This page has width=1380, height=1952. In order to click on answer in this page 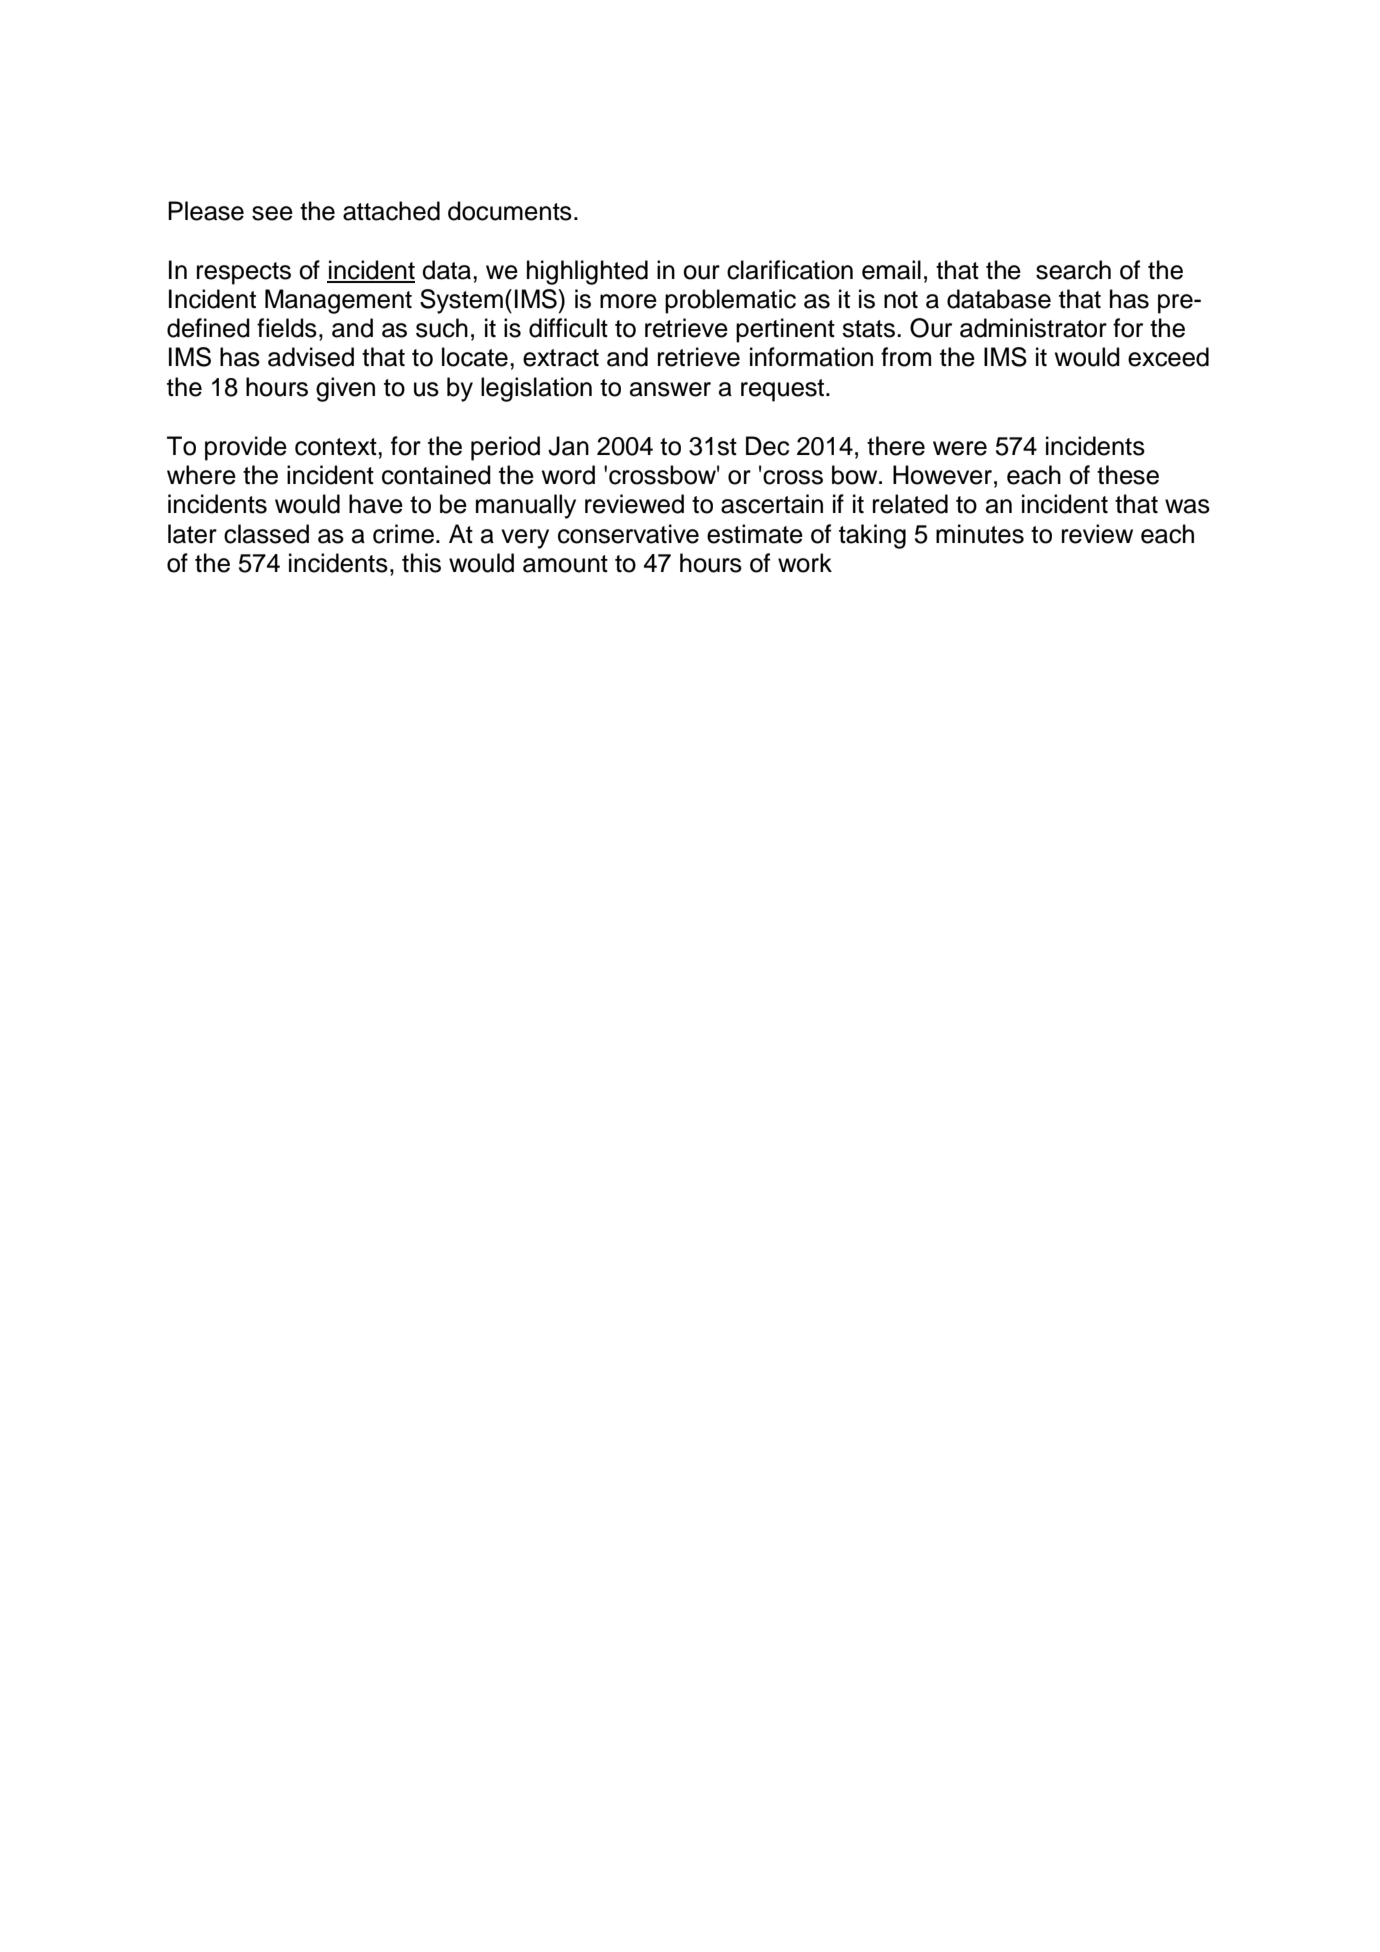, I will do `click(670, 389)`.
